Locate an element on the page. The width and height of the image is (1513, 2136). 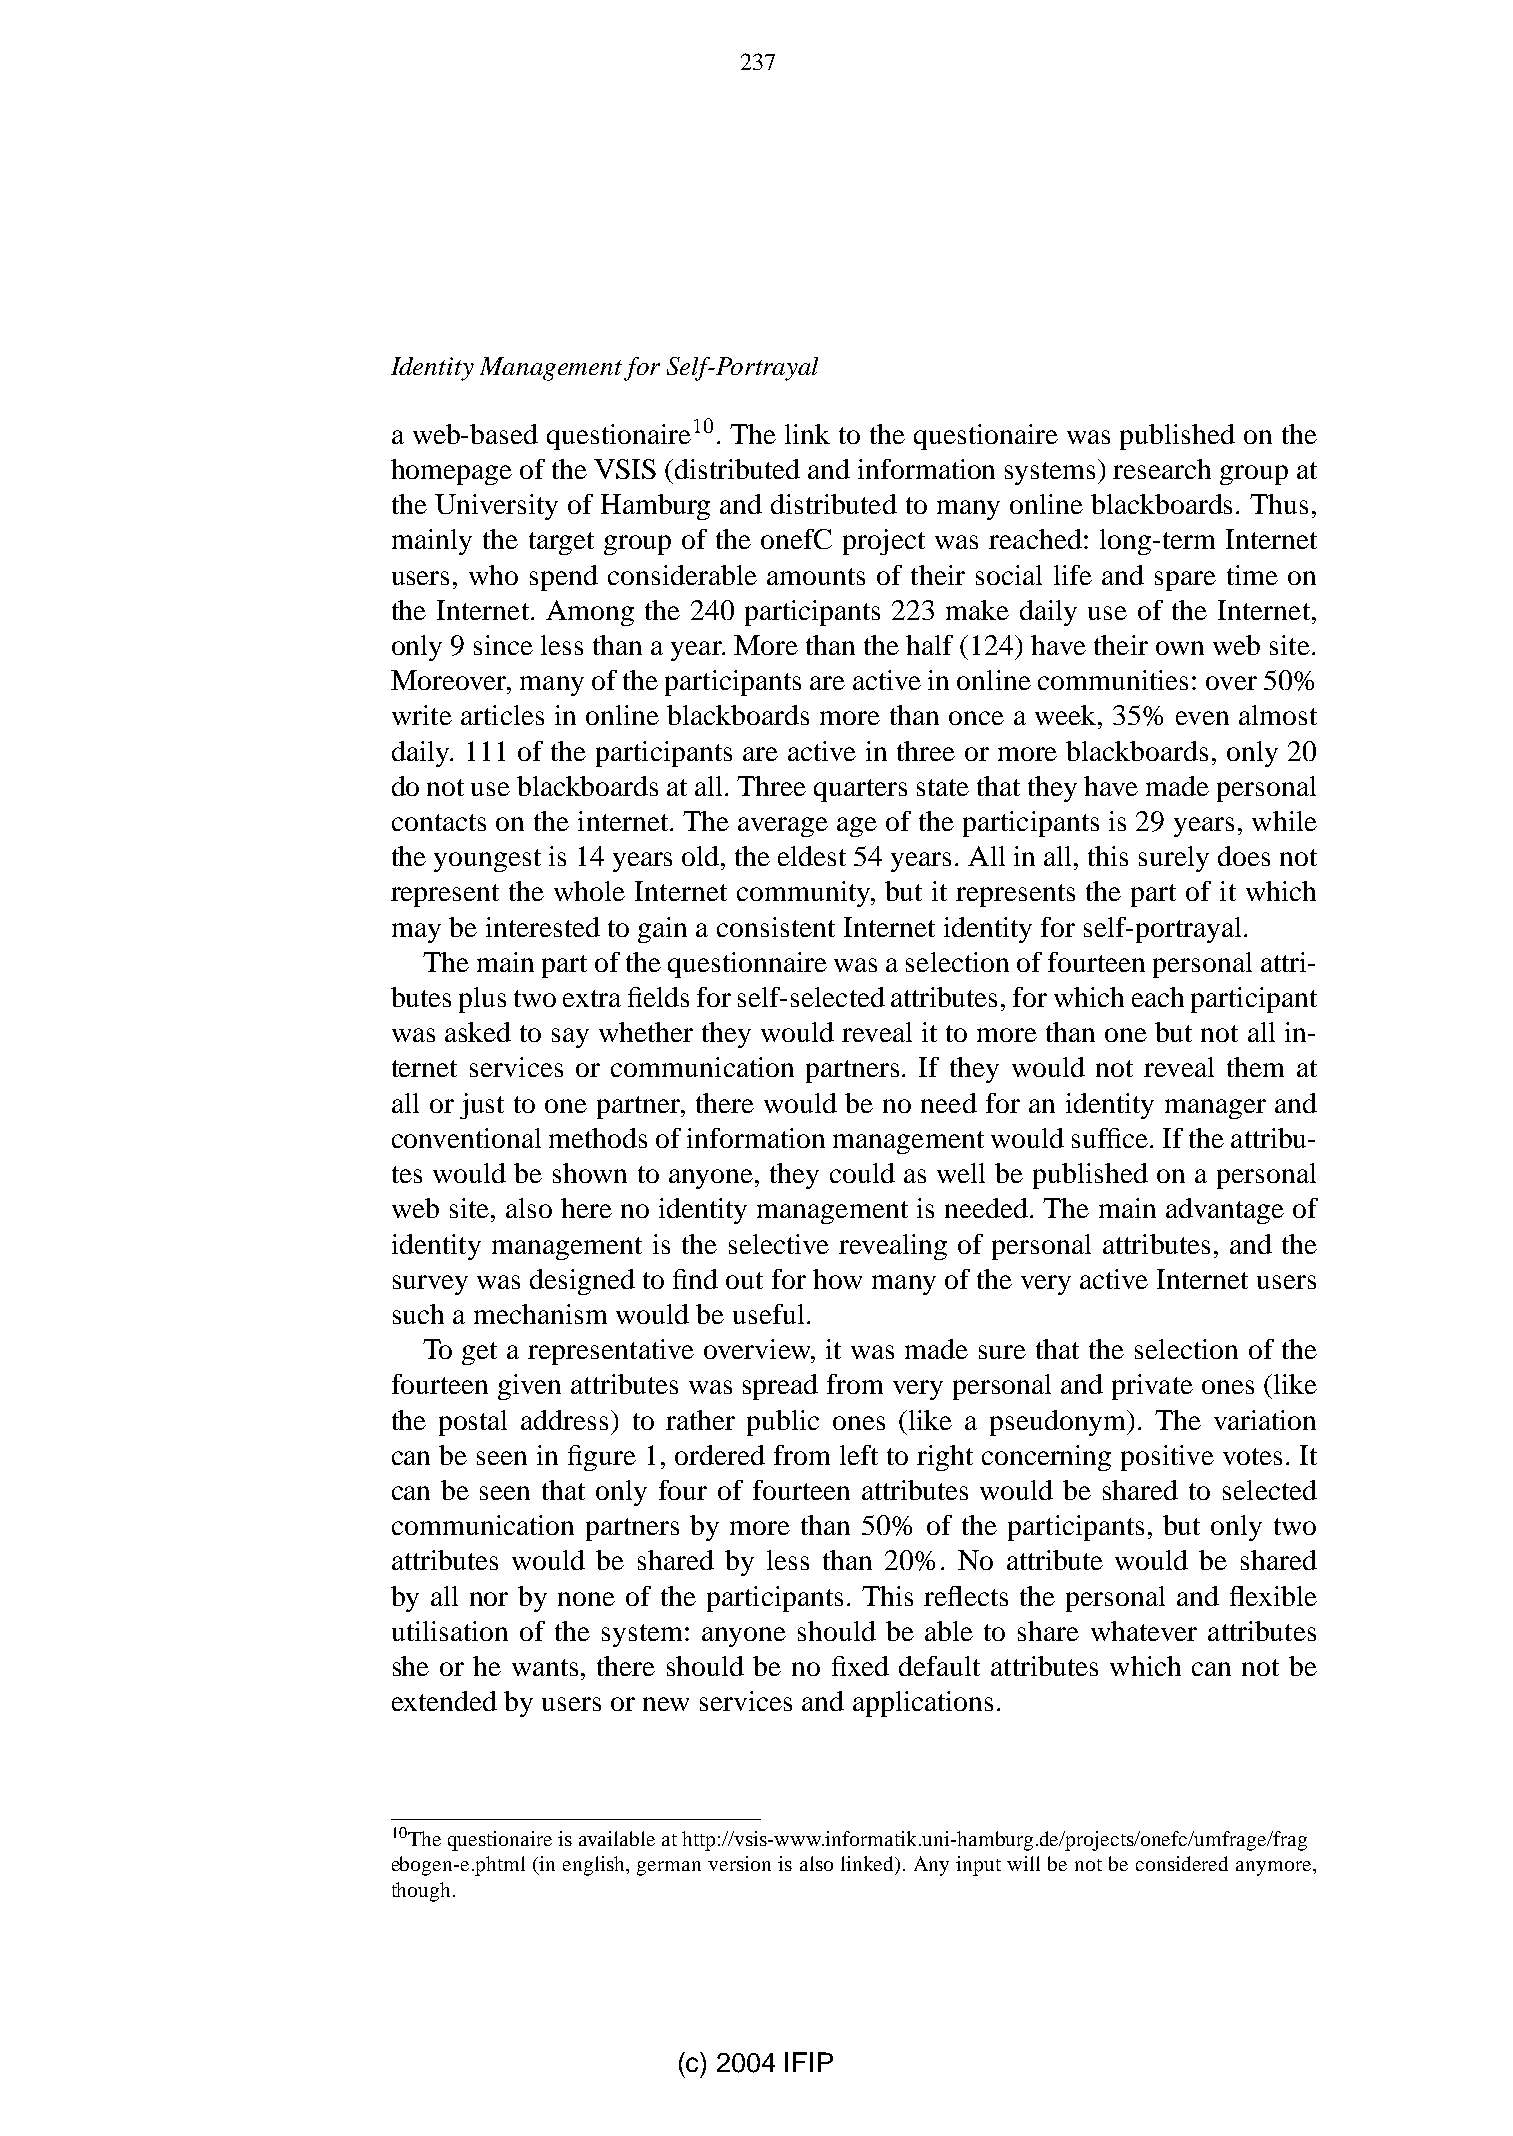
University is located at coordinates (496, 507).
